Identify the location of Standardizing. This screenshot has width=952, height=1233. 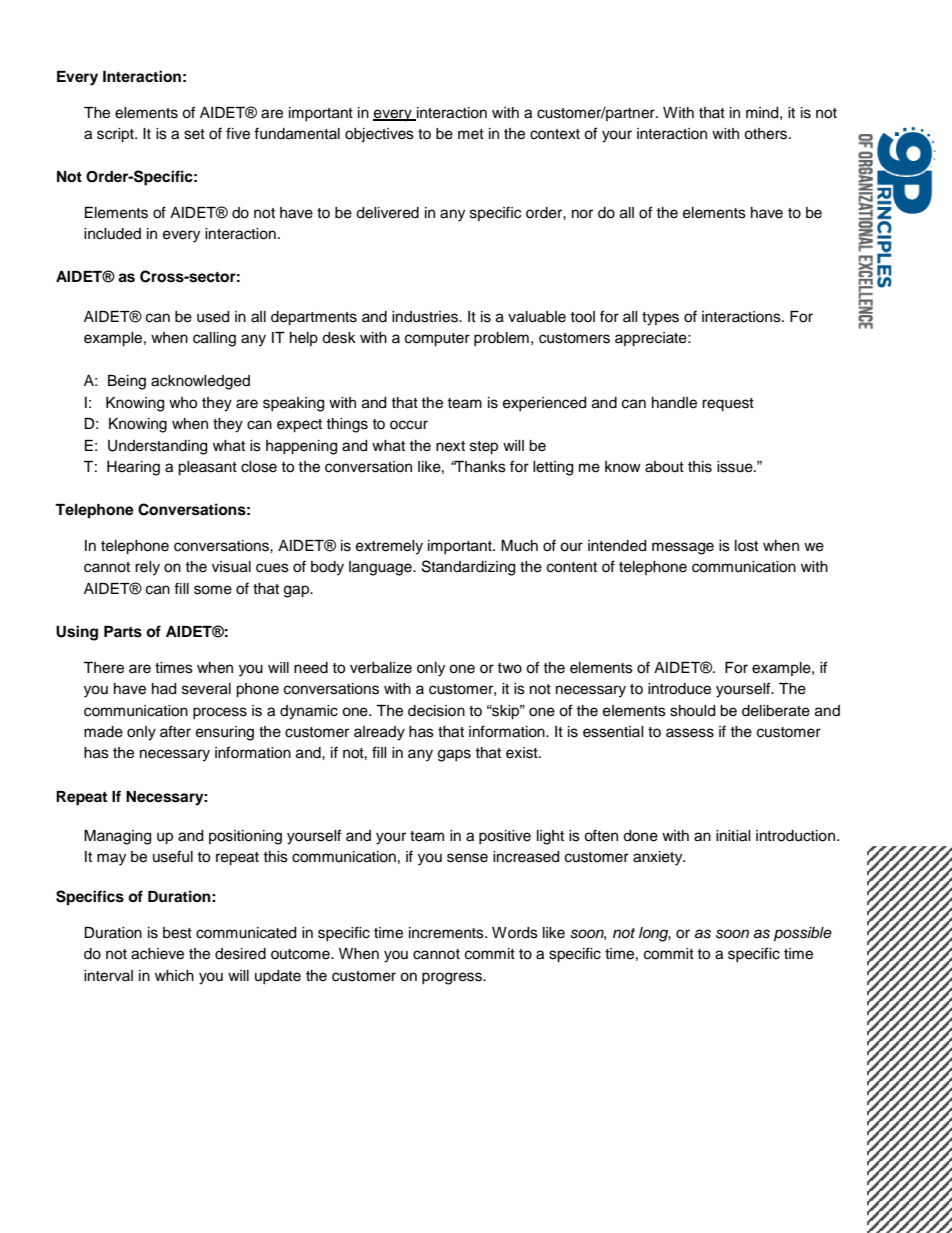
(468, 568).
